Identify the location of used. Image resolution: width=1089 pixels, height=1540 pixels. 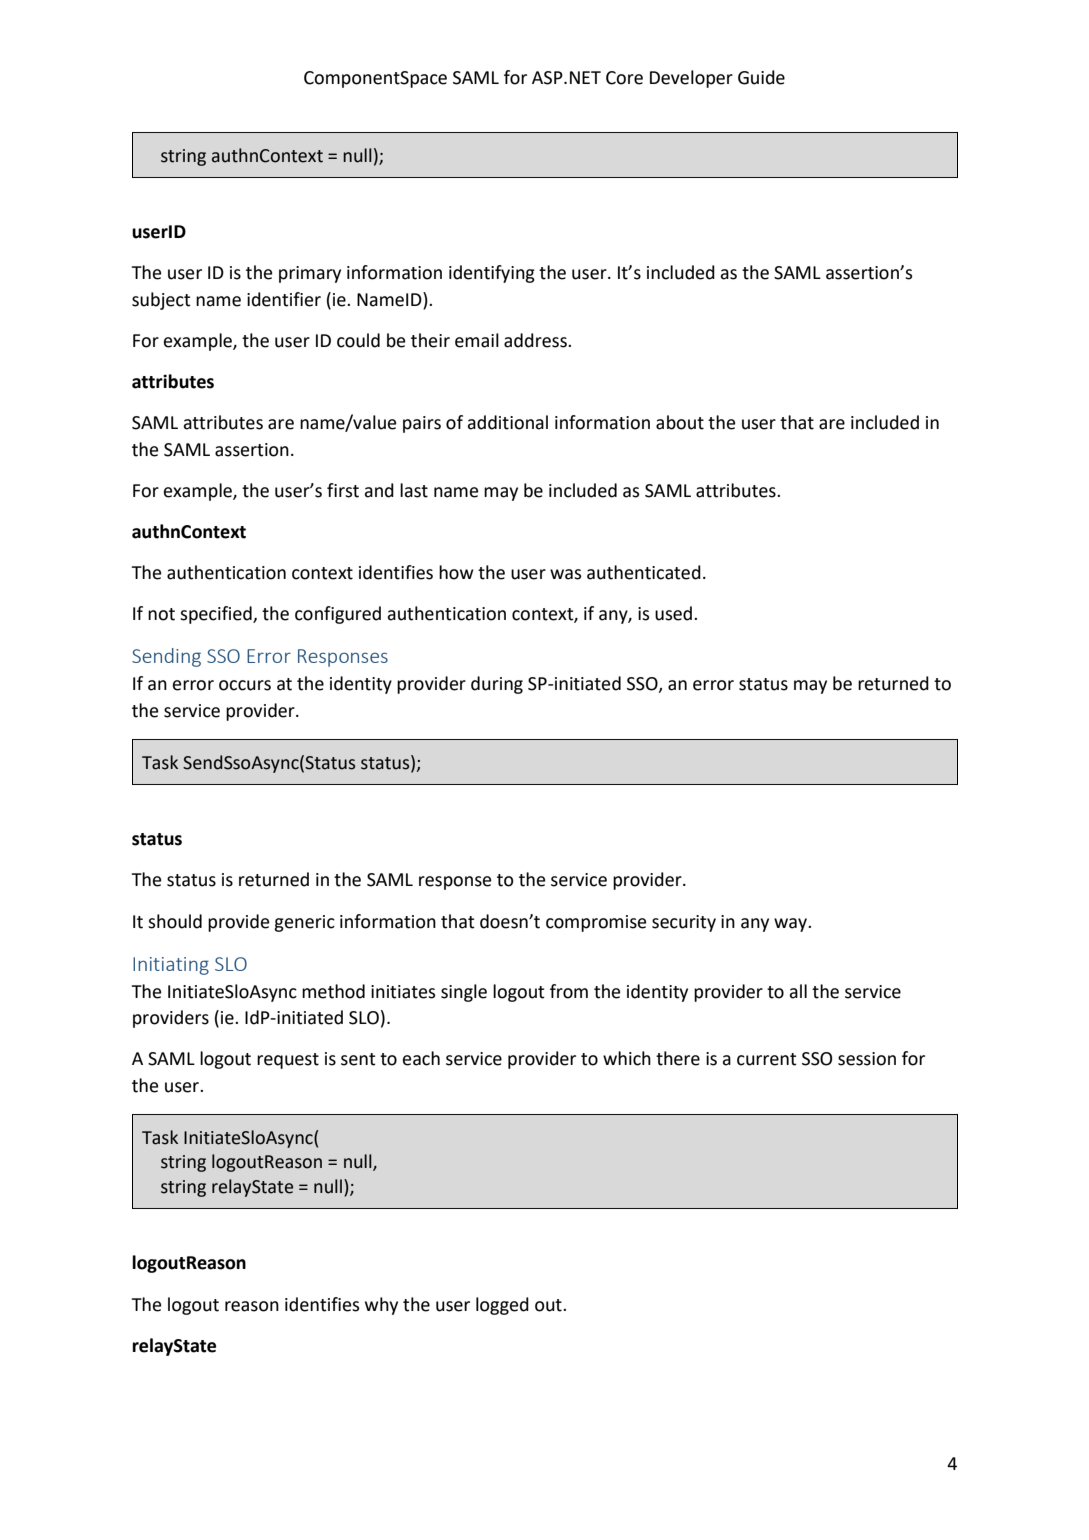
(675, 613).
